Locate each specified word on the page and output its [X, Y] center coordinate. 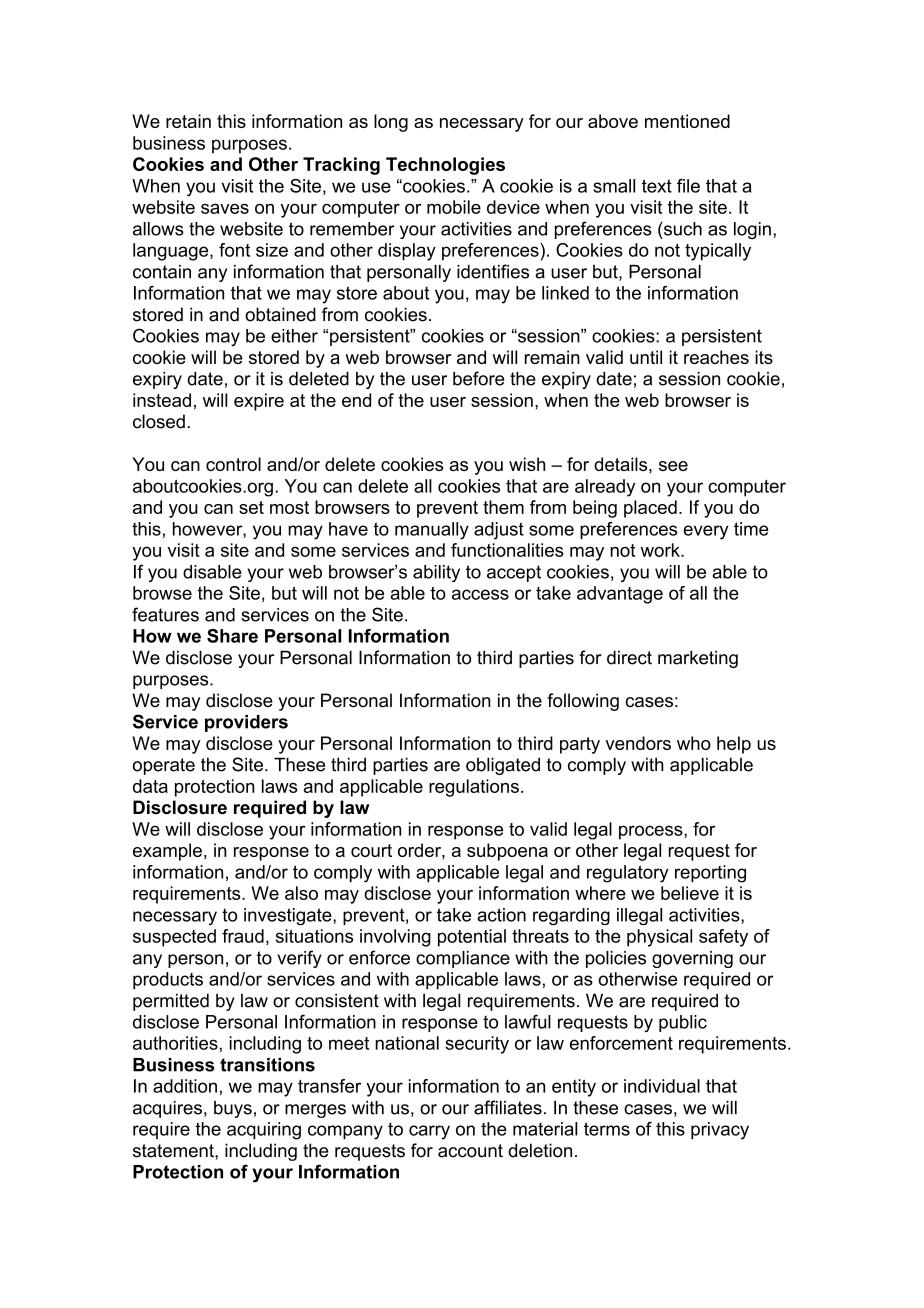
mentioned [687, 121]
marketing [698, 659]
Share [232, 636]
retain [188, 121]
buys [233, 1109]
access [480, 594]
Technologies [445, 166]
